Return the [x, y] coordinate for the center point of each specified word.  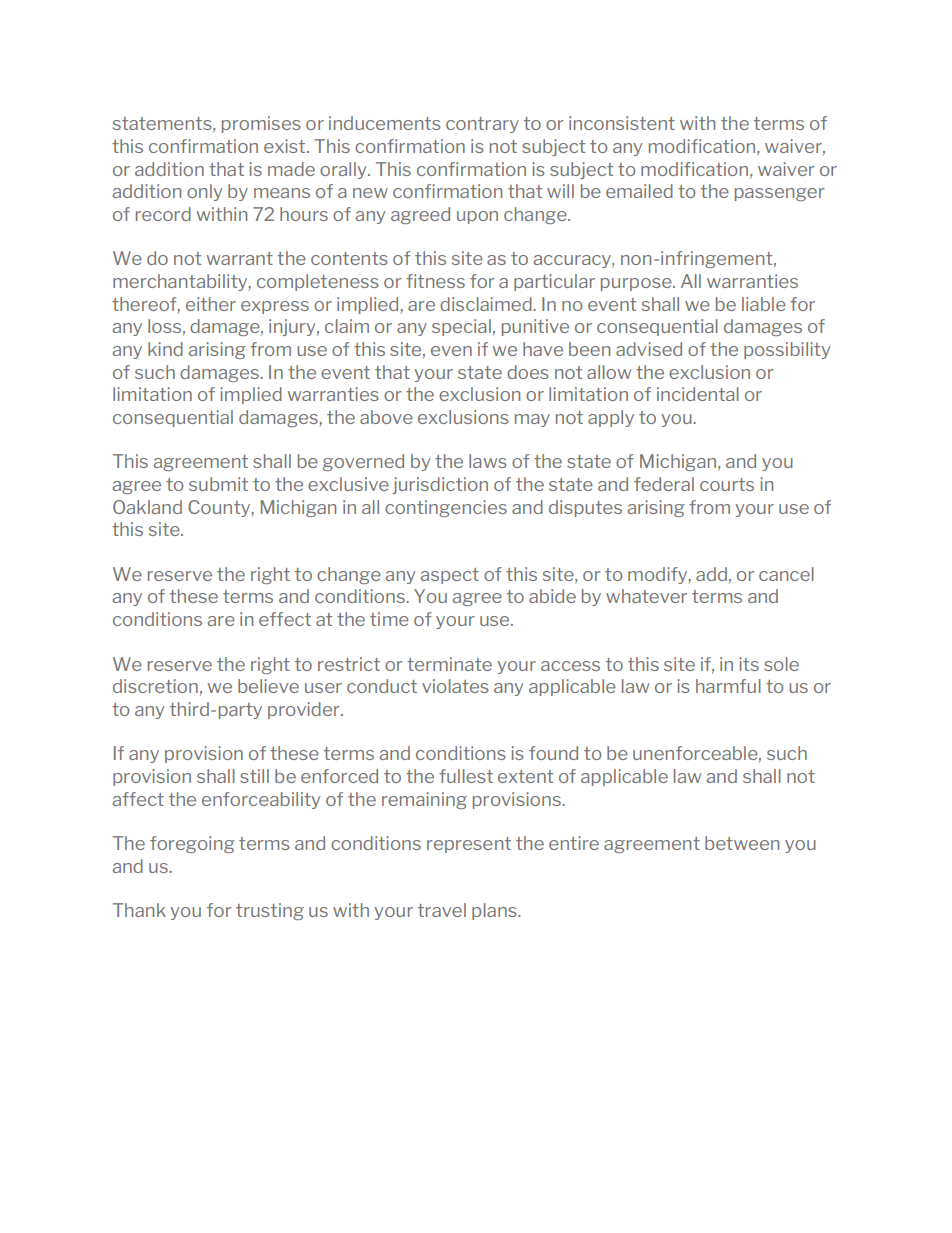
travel [442, 910]
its [749, 664]
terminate [449, 664]
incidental [698, 394]
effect [285, 619]
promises [261, 124]
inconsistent [622, 123]
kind [165, 349]
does [528, 372]
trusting [270, 911]
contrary [482, 125]
